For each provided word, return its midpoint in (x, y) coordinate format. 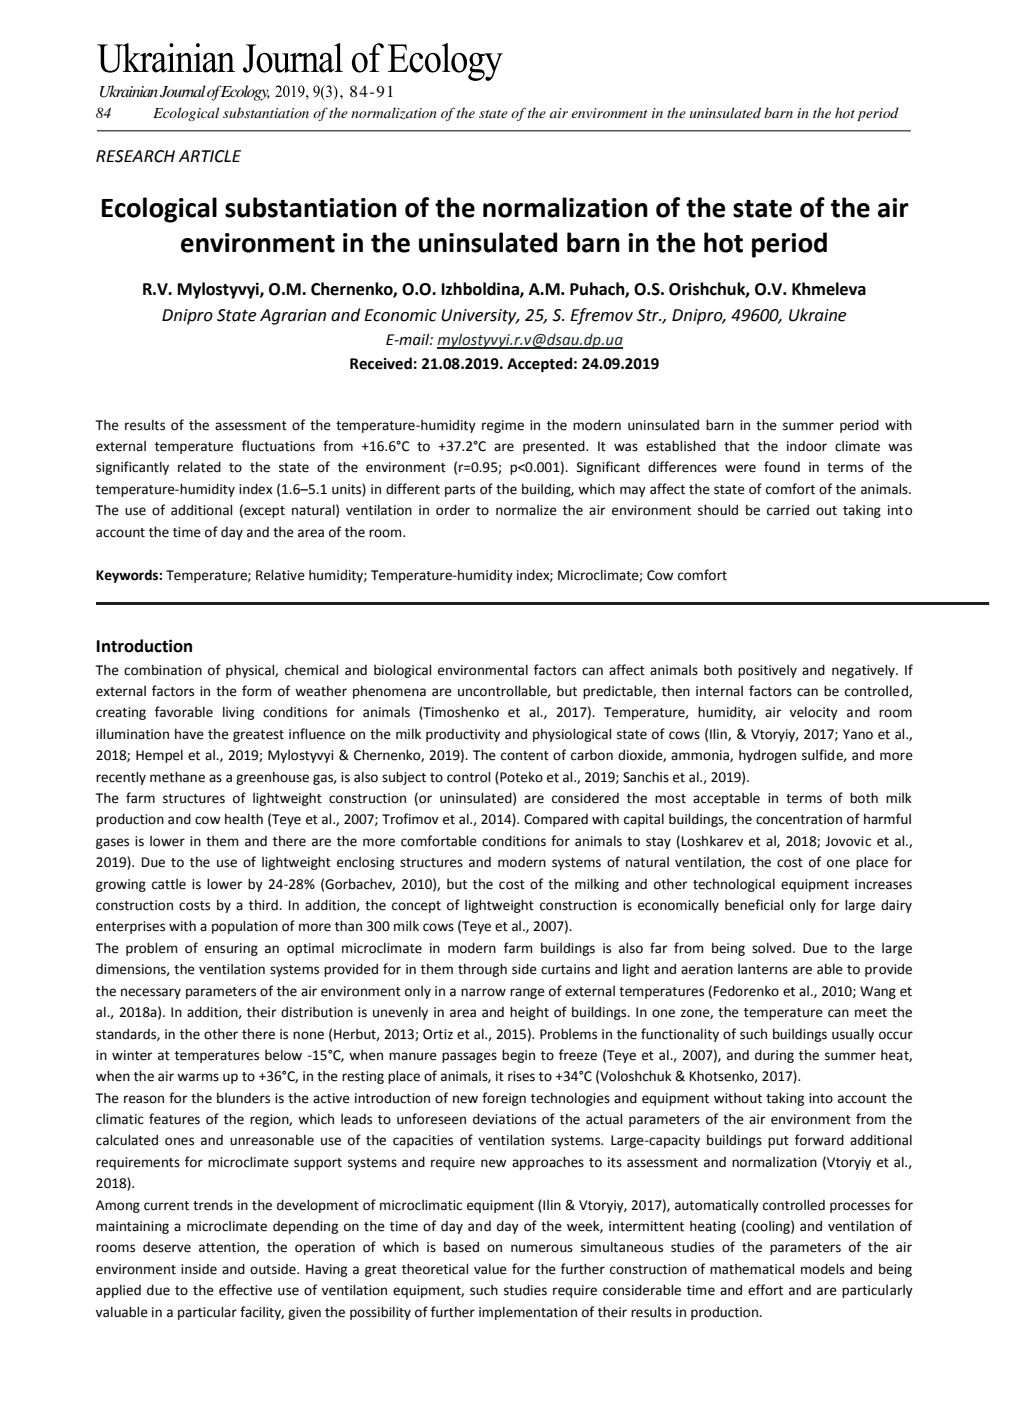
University (480, 317)
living (238, 713)
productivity (463, 735)
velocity (814, 713)
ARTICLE (210, 156)
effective (245, 1290)
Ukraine (817, 315)
